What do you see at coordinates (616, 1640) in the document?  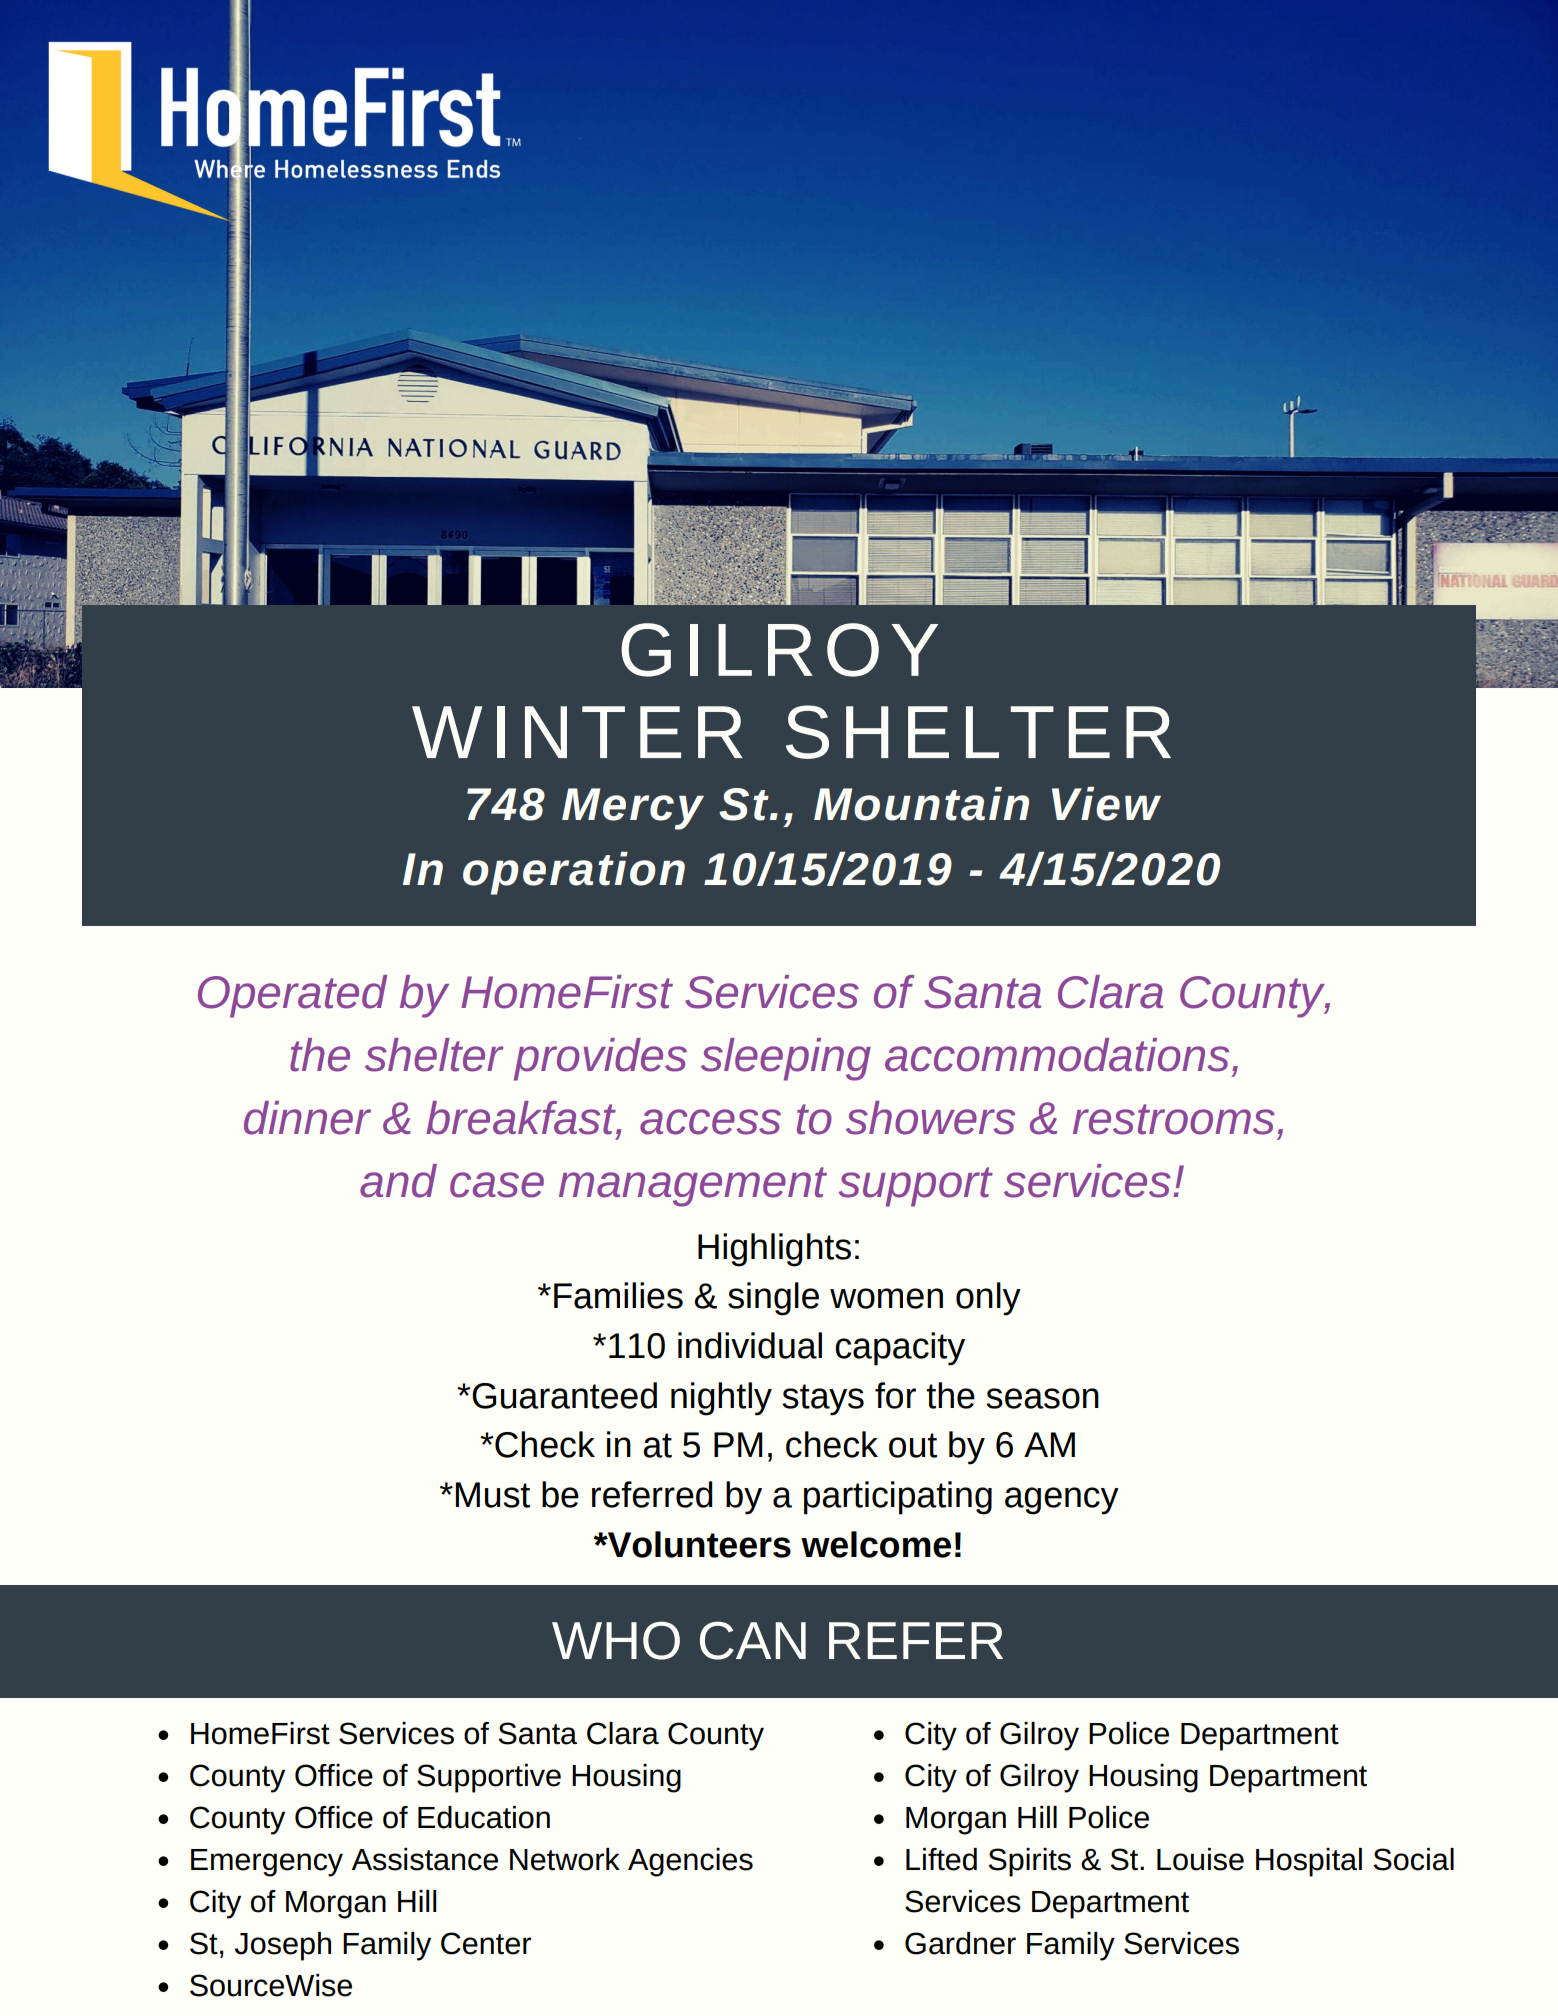 I see `WHO` at bounding box center [616, 1640].
